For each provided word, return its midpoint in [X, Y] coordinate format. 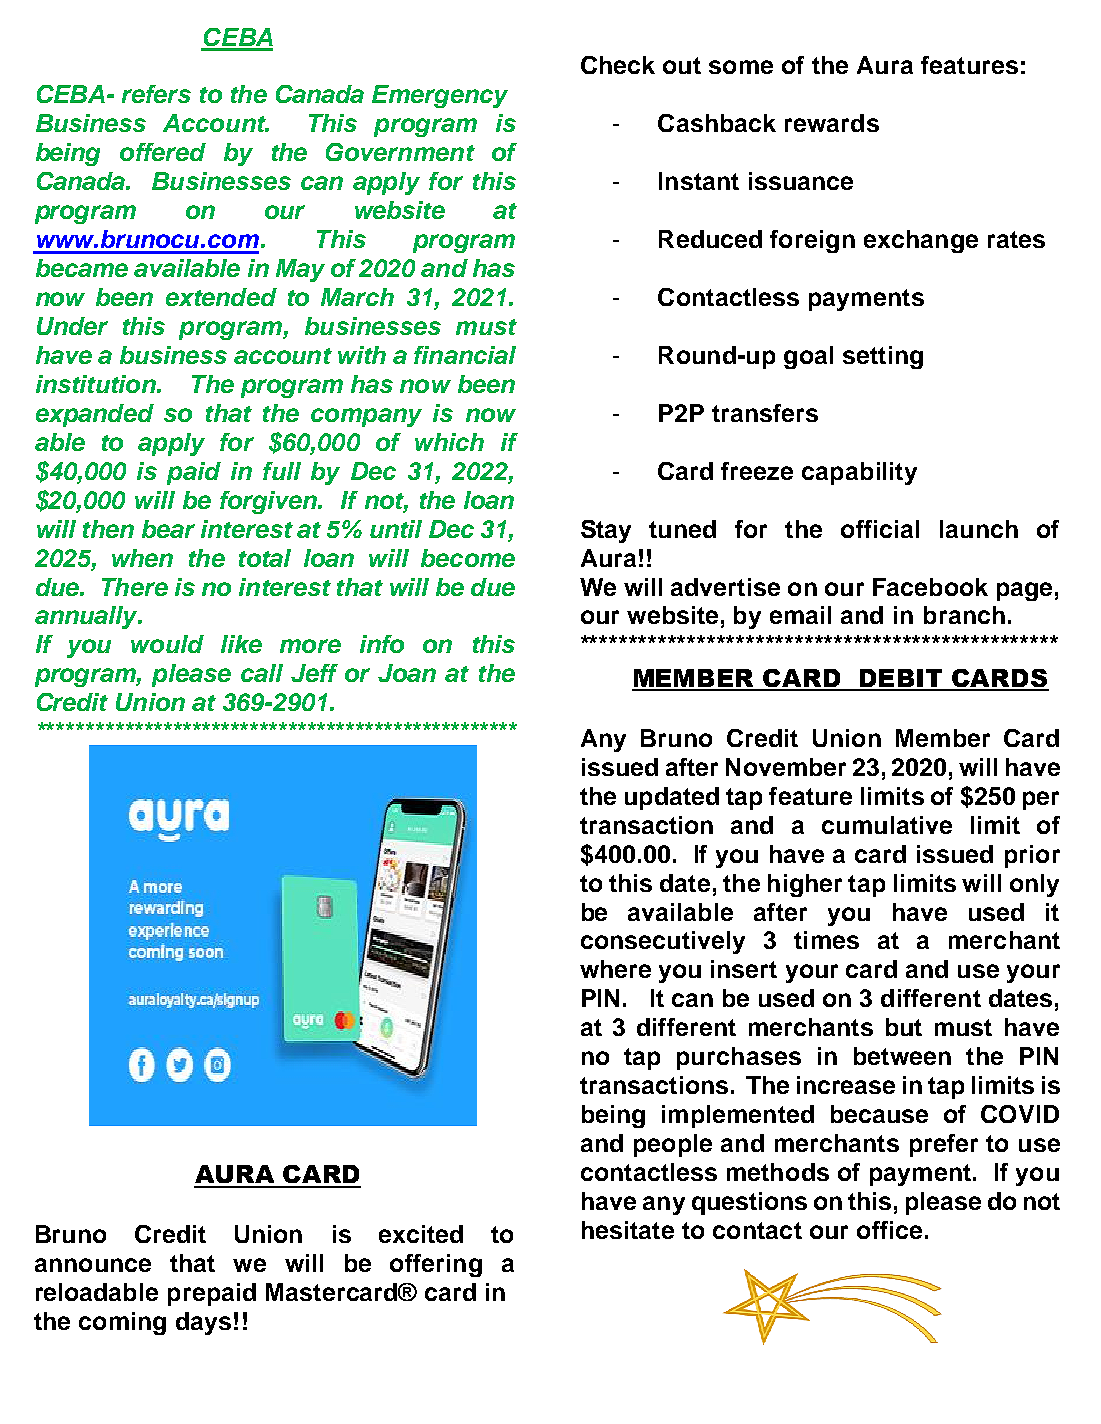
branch [964, 615]
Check [618, 65]
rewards [832, 123]
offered [163, 152]
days [203, 1323]
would [167, 644]
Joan [407, 673]
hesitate [628, 1230]
